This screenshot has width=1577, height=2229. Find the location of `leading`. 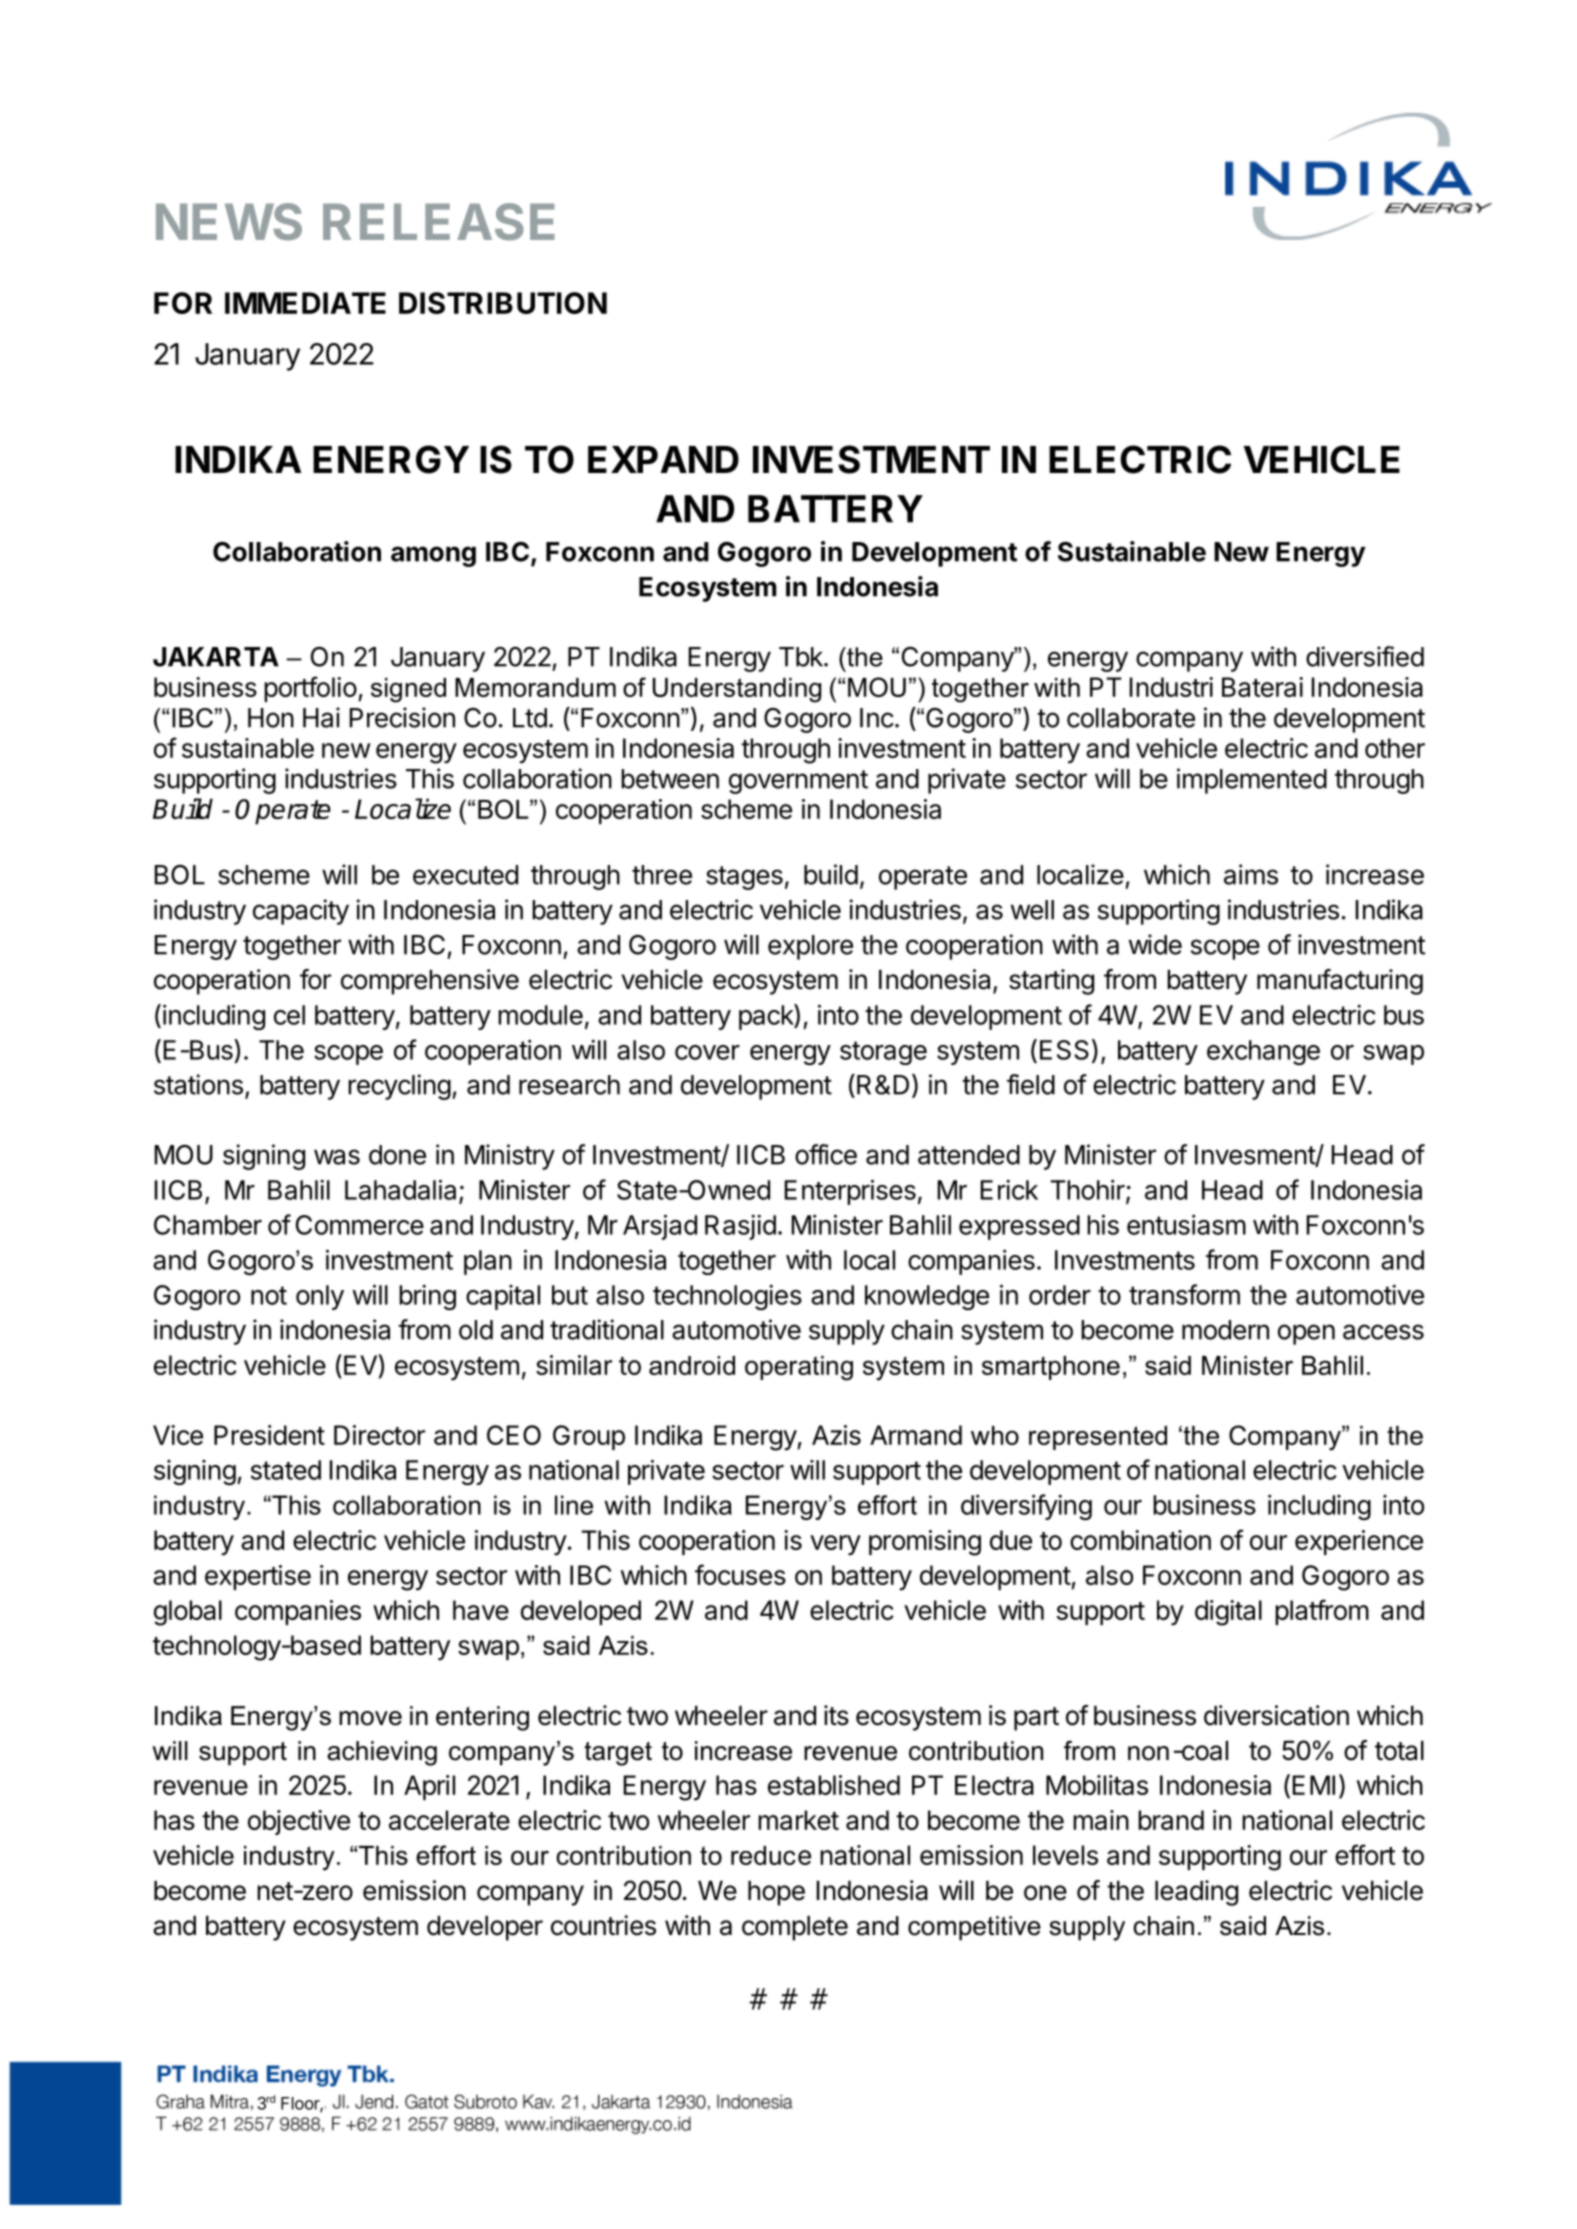

leading is located at coordinates (1196, 1893).
